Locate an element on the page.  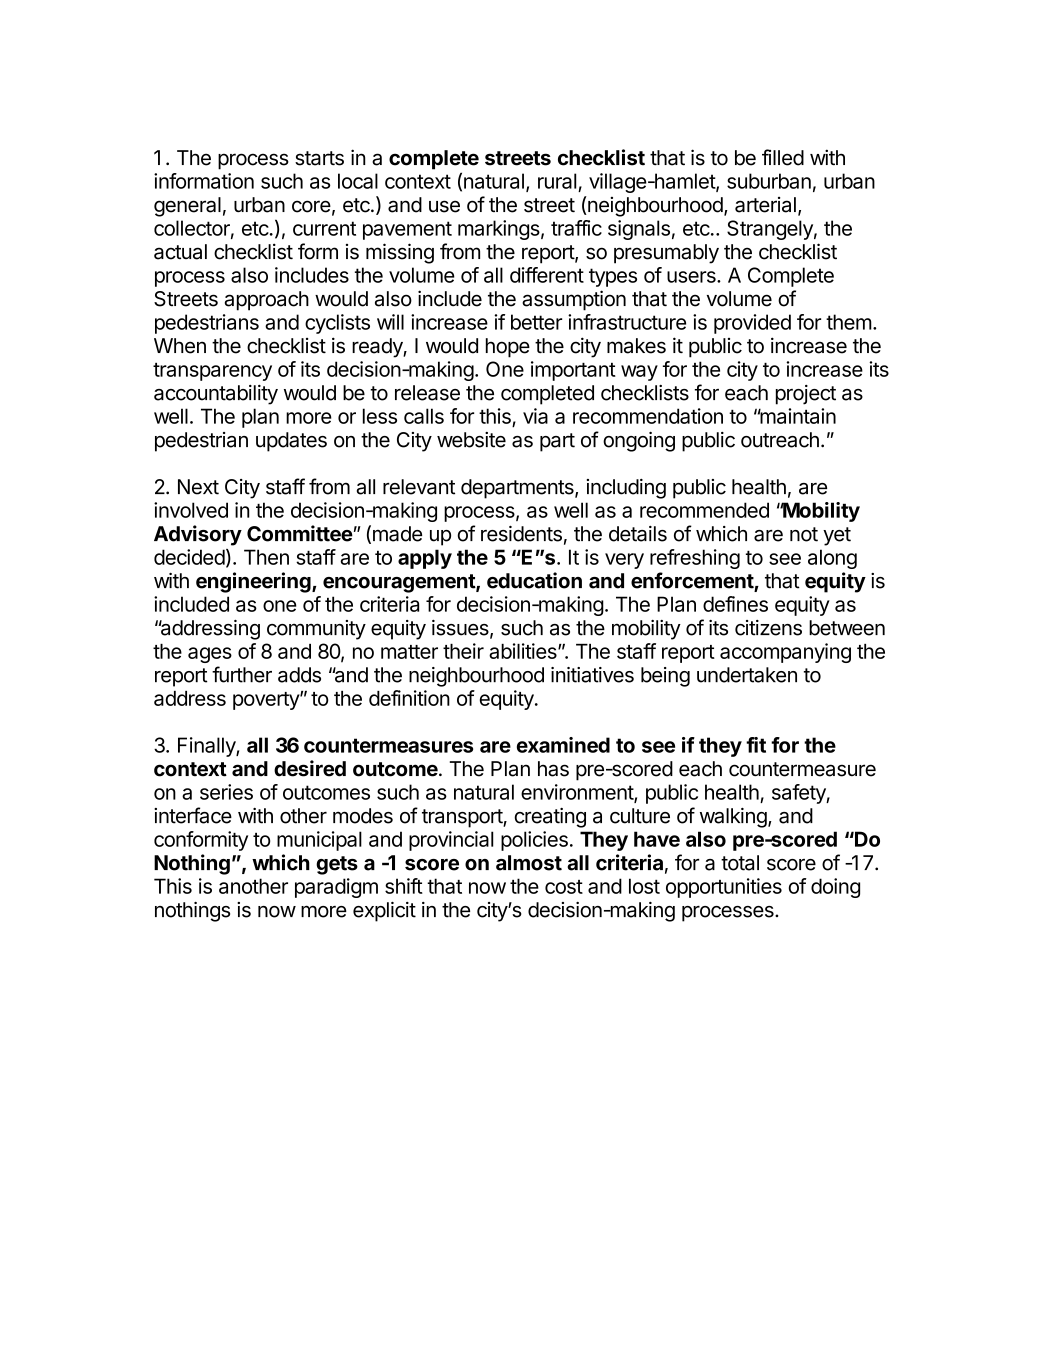
paradigm is located at coordinates (336, 888).
